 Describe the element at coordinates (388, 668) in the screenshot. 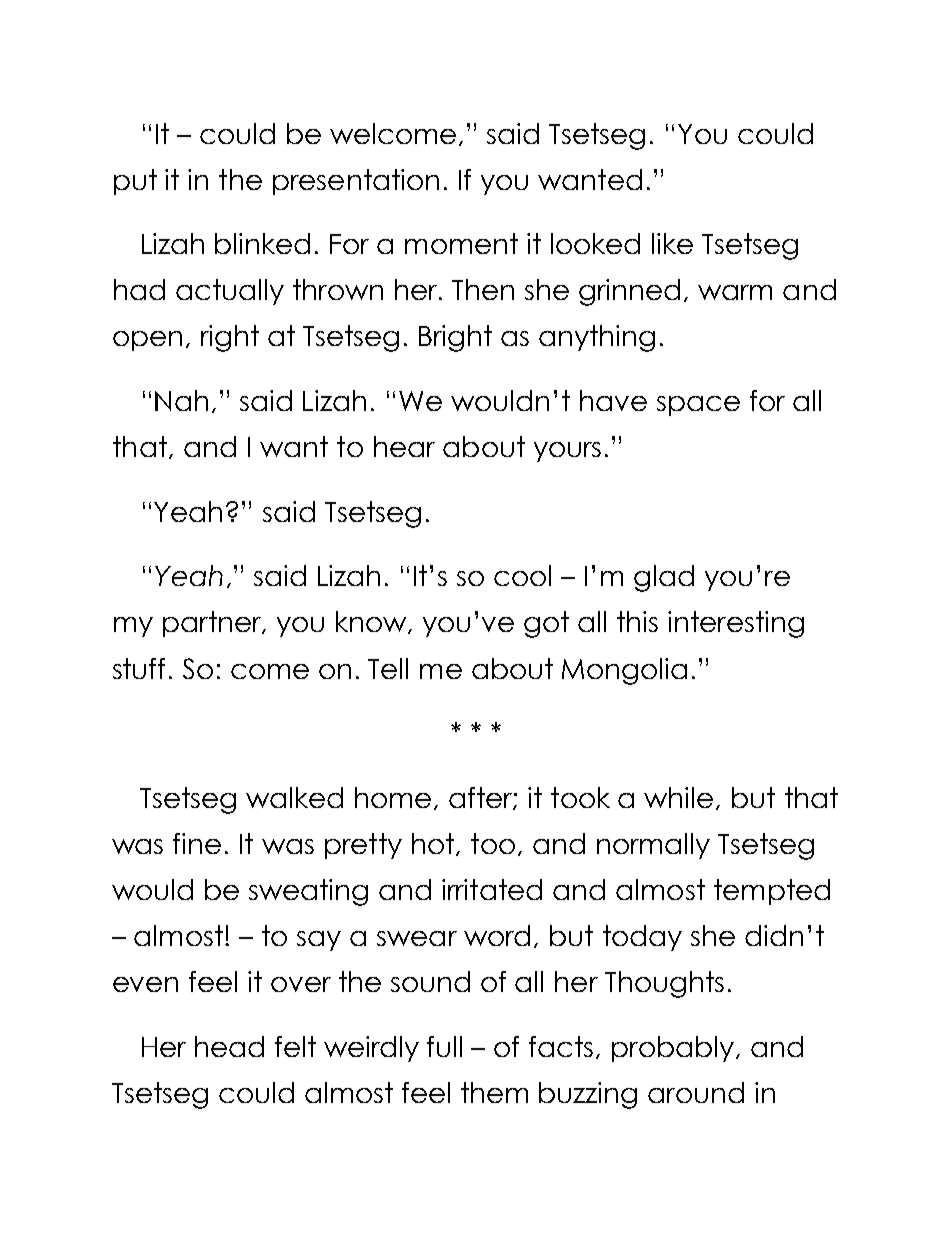

I see `Tell` at that location.
